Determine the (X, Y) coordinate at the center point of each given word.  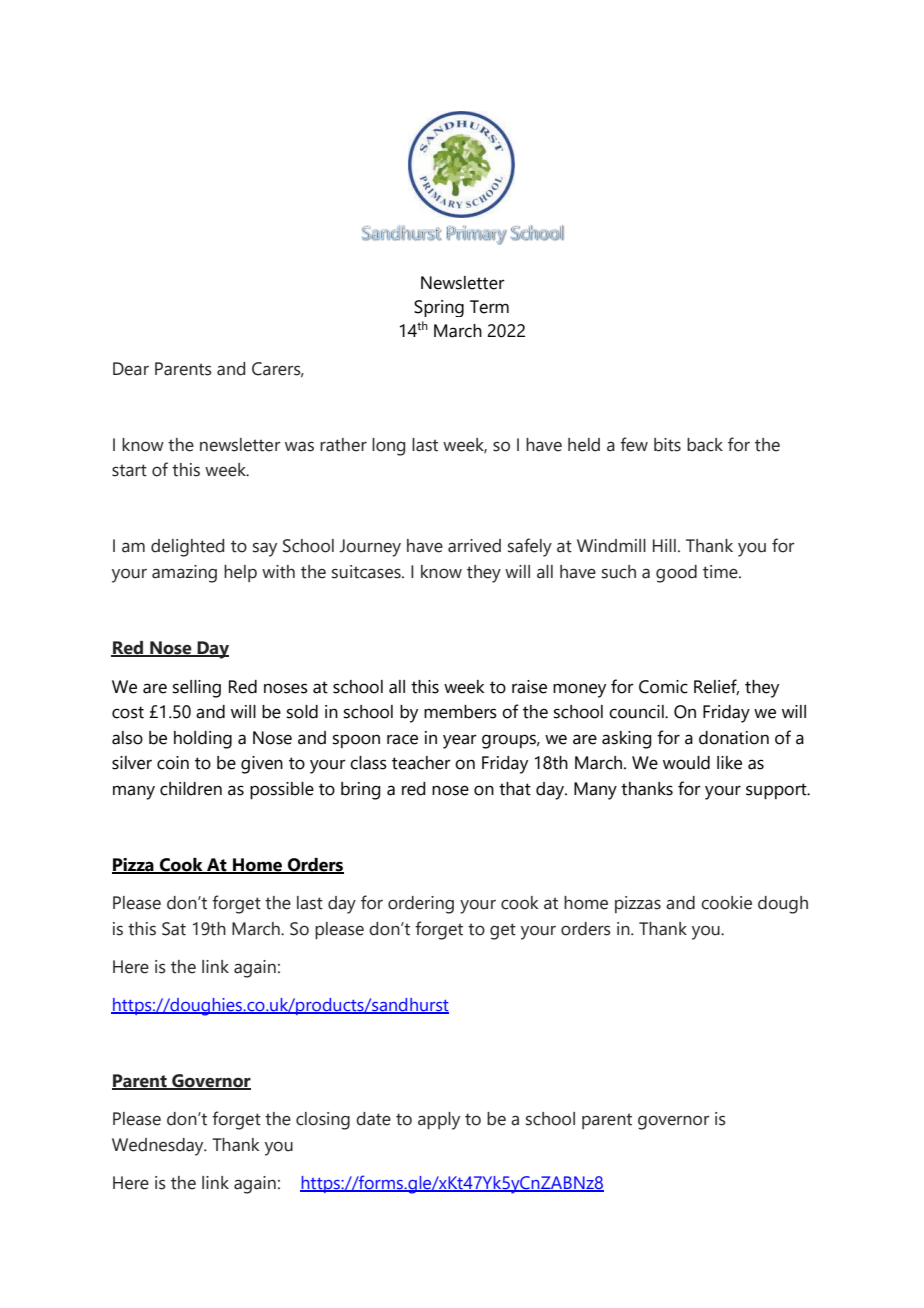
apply (439, 1121)
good (676, 574)
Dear (131, 369)
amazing (184, 574)
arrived (474, 546)
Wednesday (159, 1147)
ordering (421, 905)
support (777, 791)
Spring (439, 308)
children (191, 789)
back (705, 445)
